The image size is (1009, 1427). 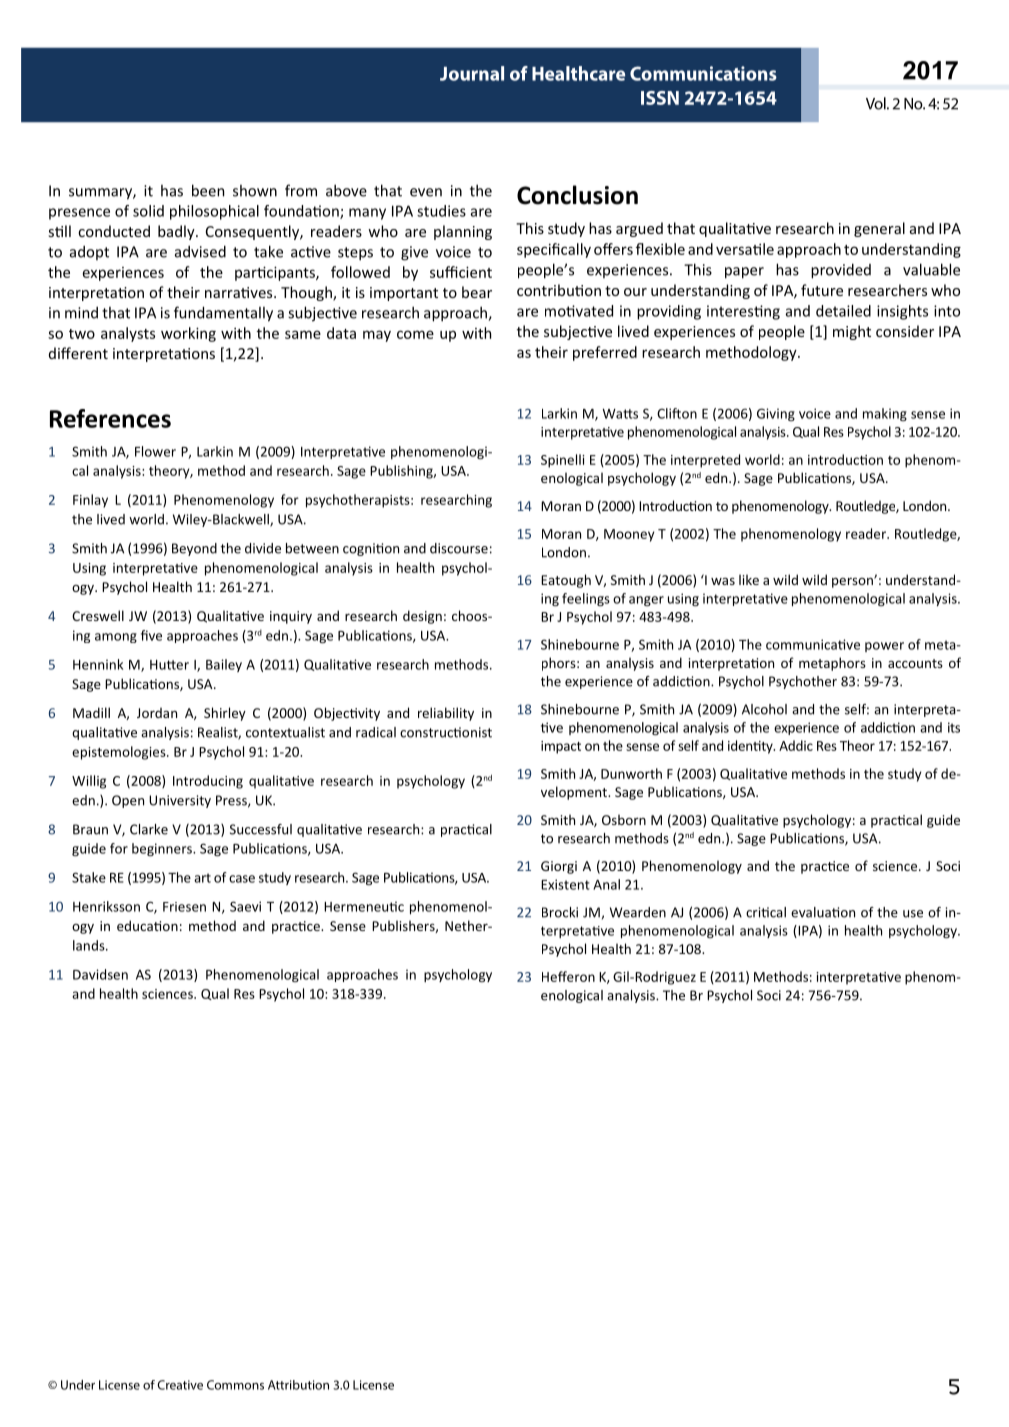 I want to click on Journal, so click(x=472, y=73).
